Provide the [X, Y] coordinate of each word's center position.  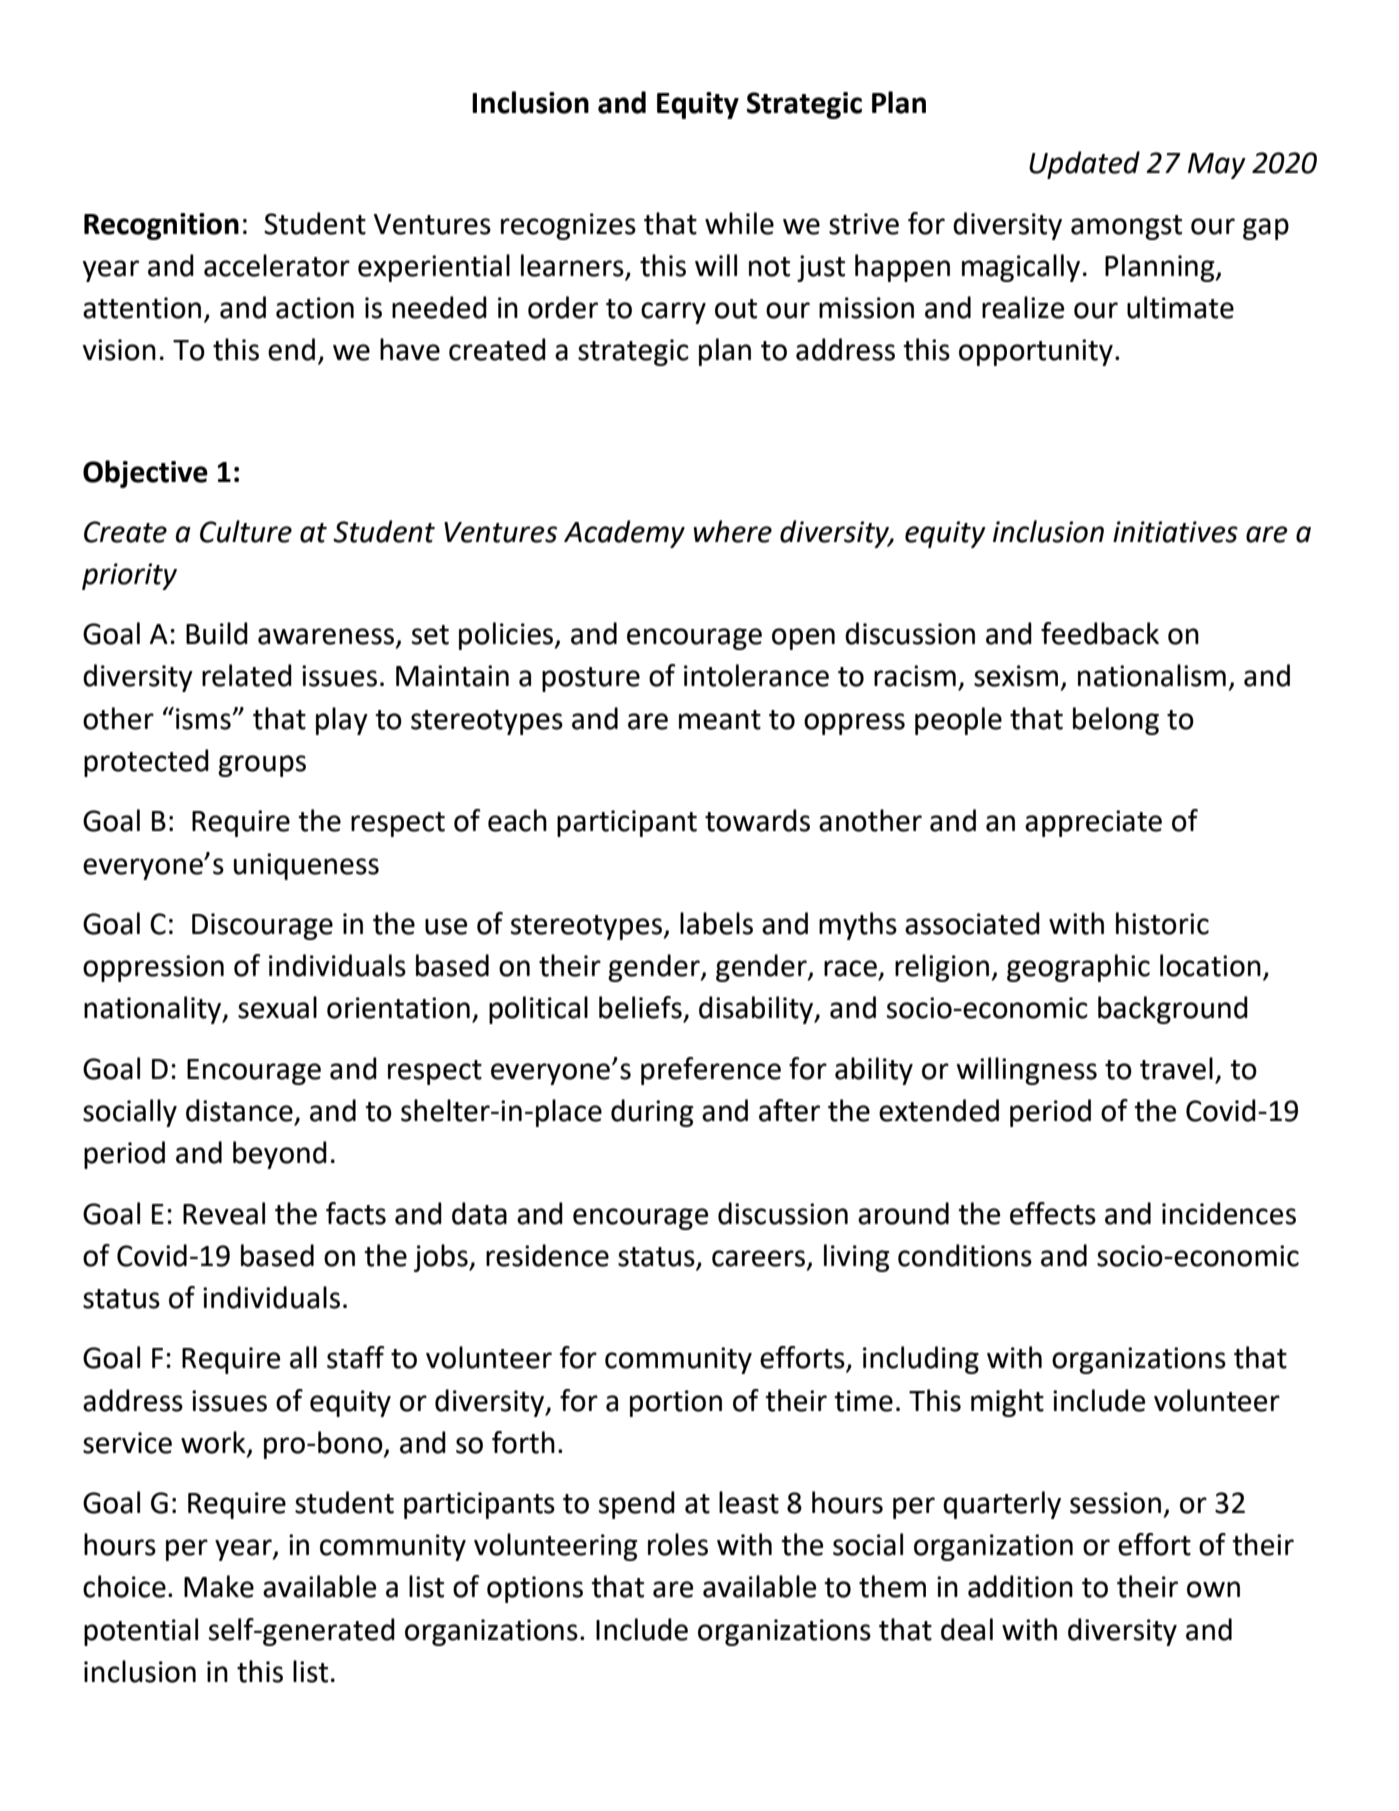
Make [219, 1586]
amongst [1126, 227]
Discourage [262, 926]
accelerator [277, 265]
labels [716, 923]
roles [678, 1544]
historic [1162, 923]
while [739, 223]
